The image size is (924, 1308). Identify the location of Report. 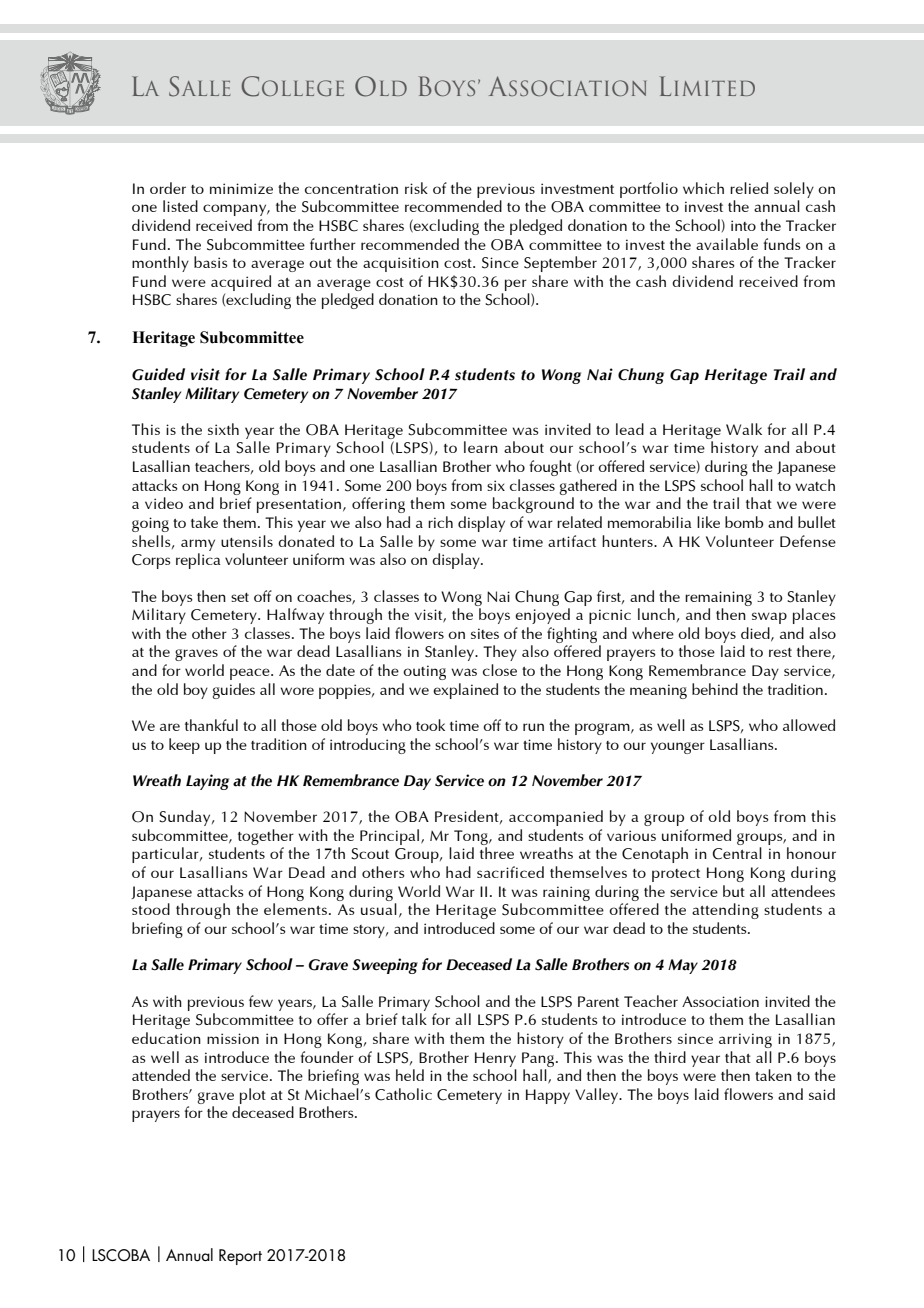
(240, 1257).
